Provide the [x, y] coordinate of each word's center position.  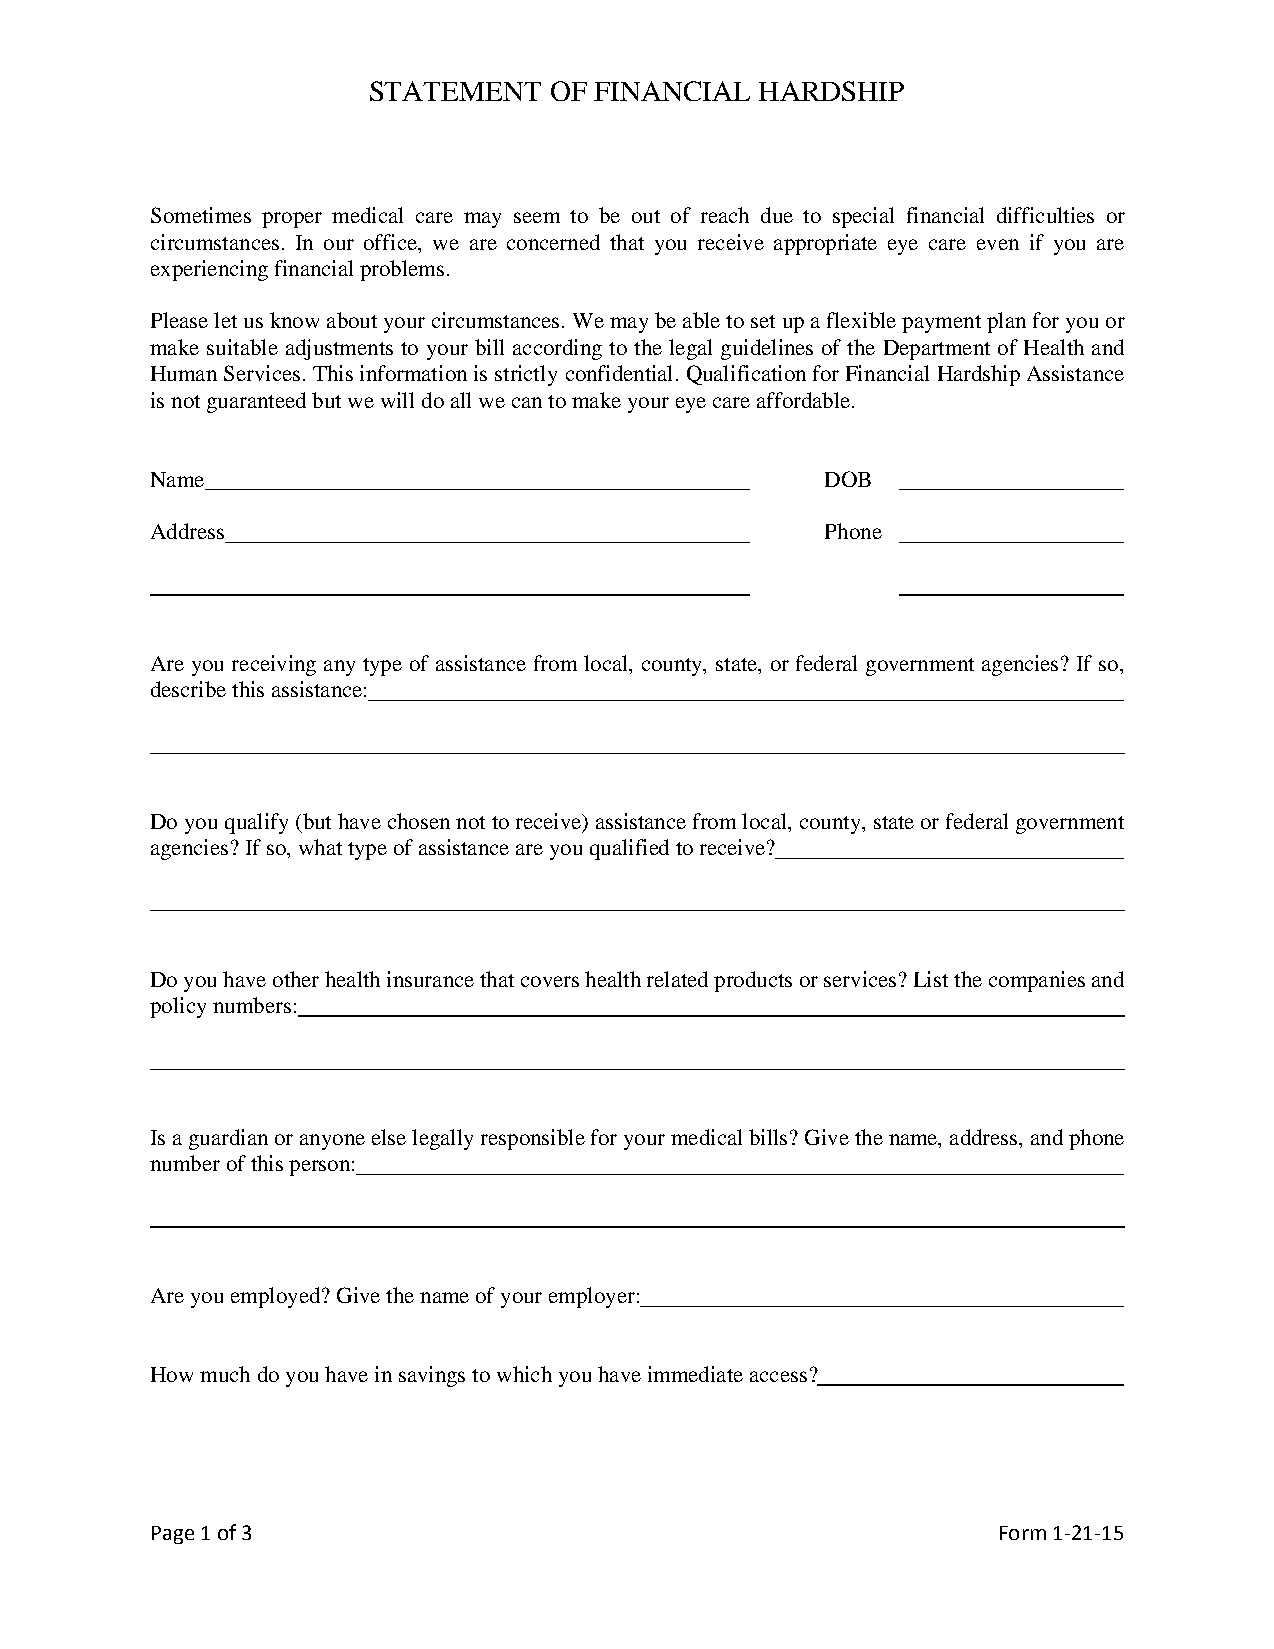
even [998, 244]
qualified [629, 849]
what [320, 847]
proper [292, 220]
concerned [553, 242]
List [931, 979]
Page [173, 1535]
